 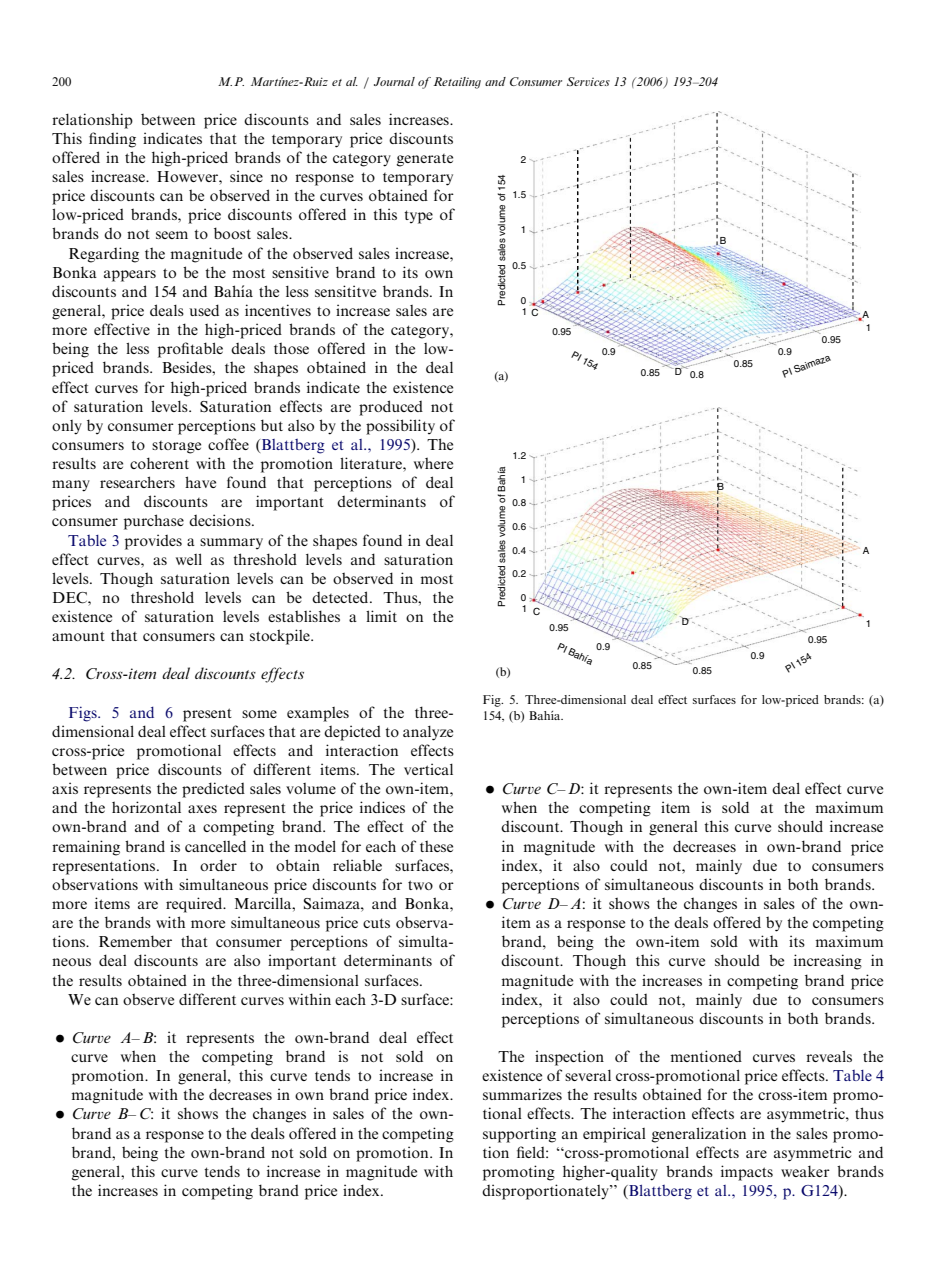 What do you see at coordinates (588, 81) in the page?
I see `Services` at bounding box center [588, 81].
